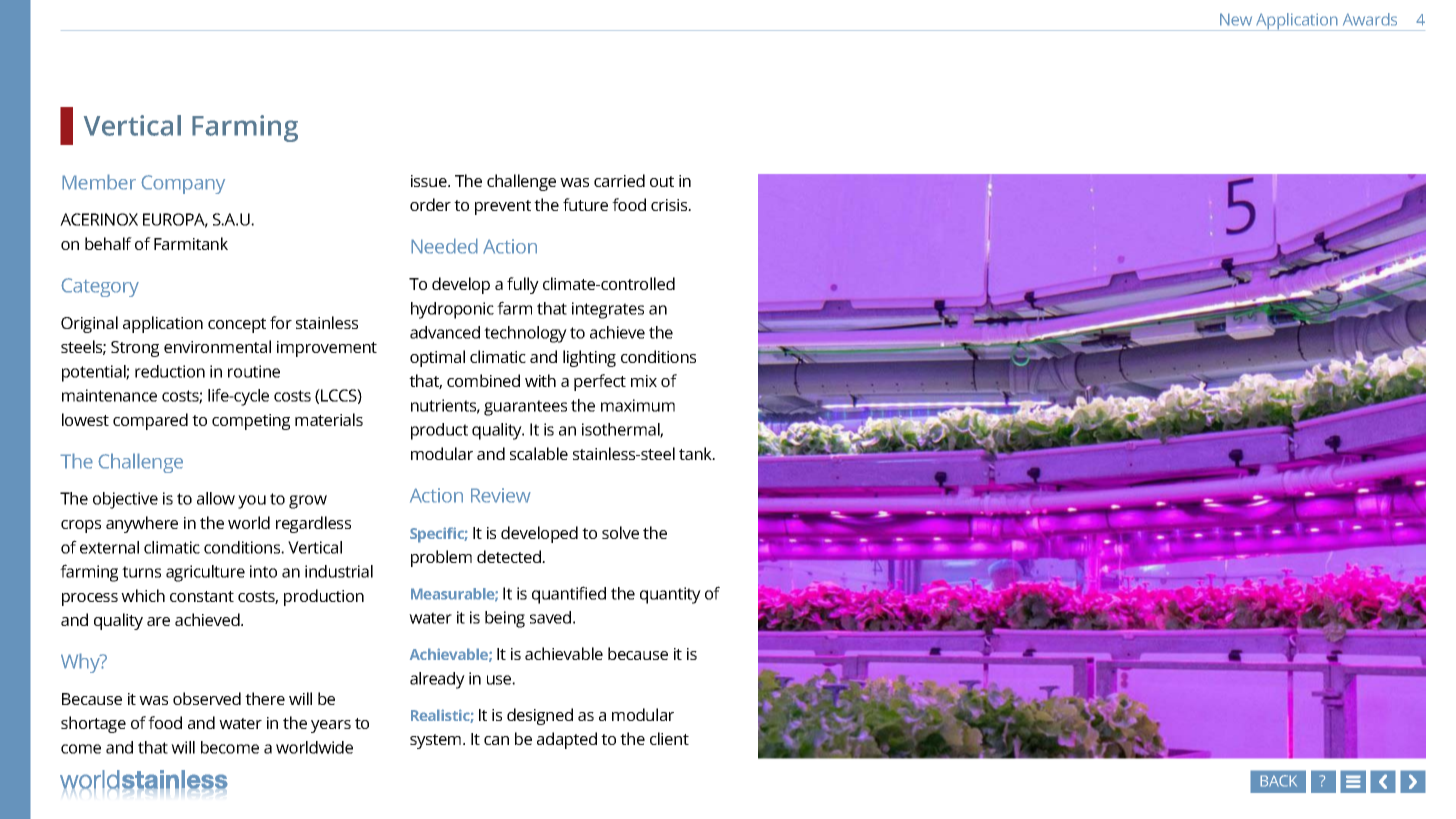 This page has height=819, width=1456. I want to click on New, so click(1236, 19).
